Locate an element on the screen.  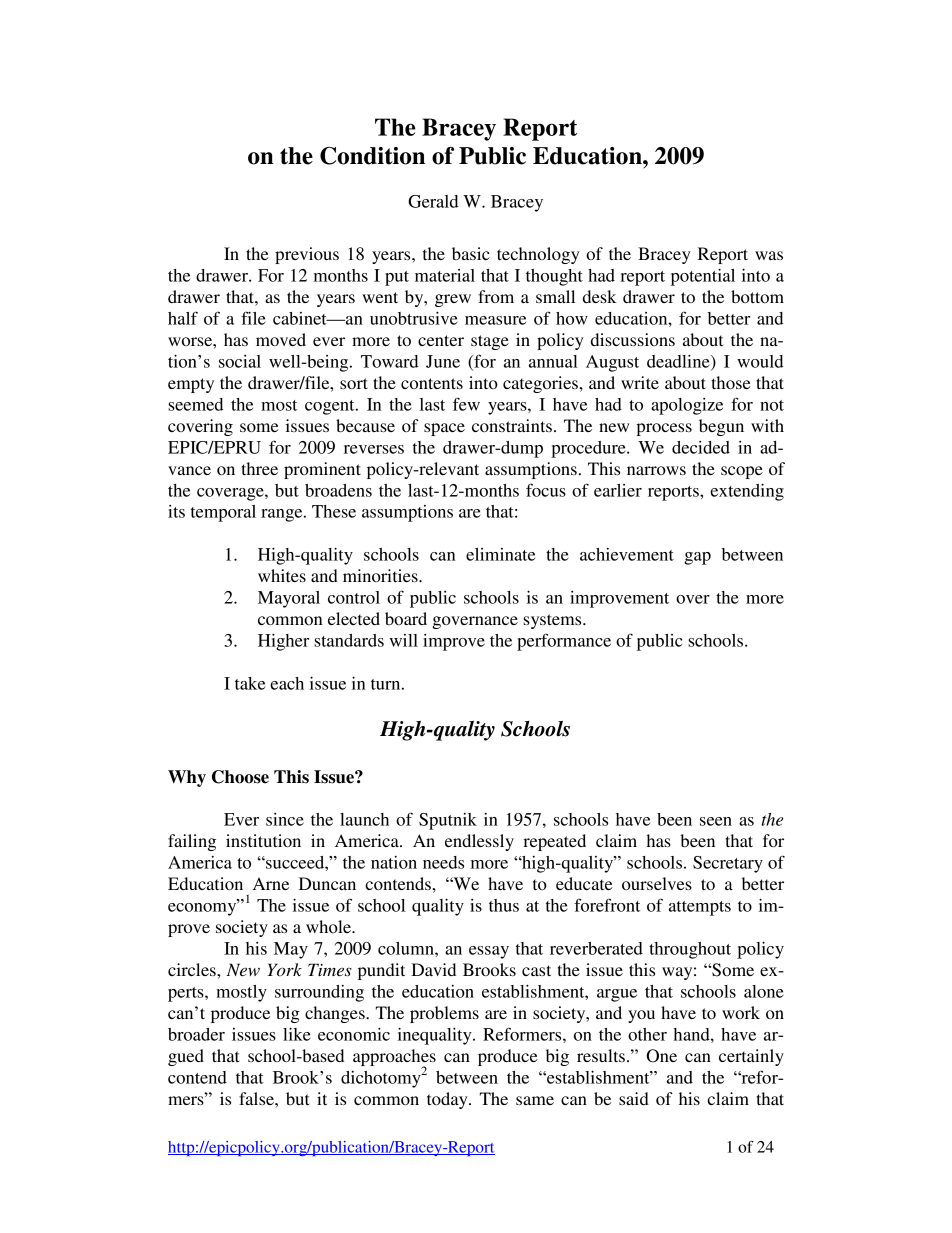
Choose is located at coordinates (240, 777).
